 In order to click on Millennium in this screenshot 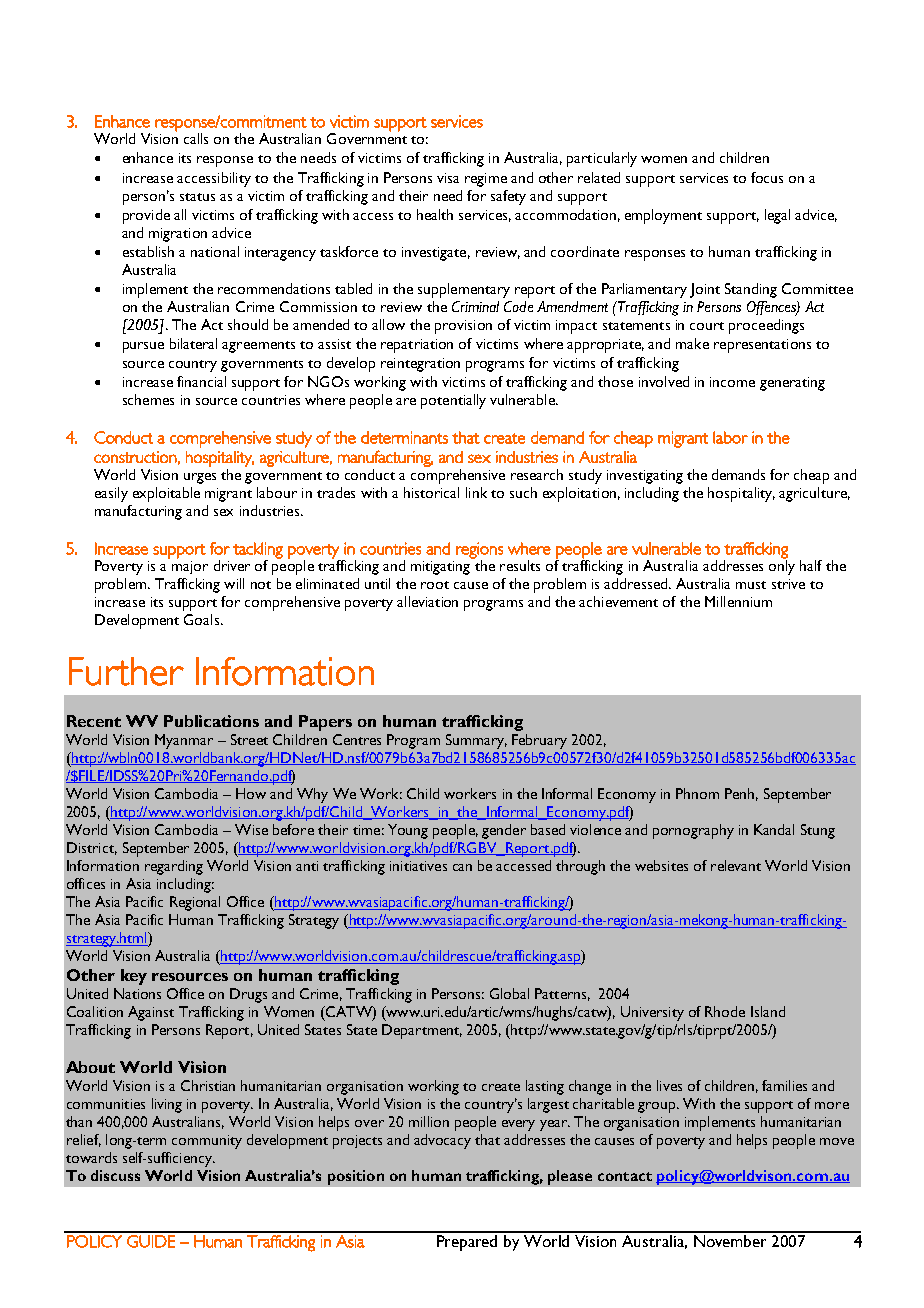, I will do `click(738, 601)`.
